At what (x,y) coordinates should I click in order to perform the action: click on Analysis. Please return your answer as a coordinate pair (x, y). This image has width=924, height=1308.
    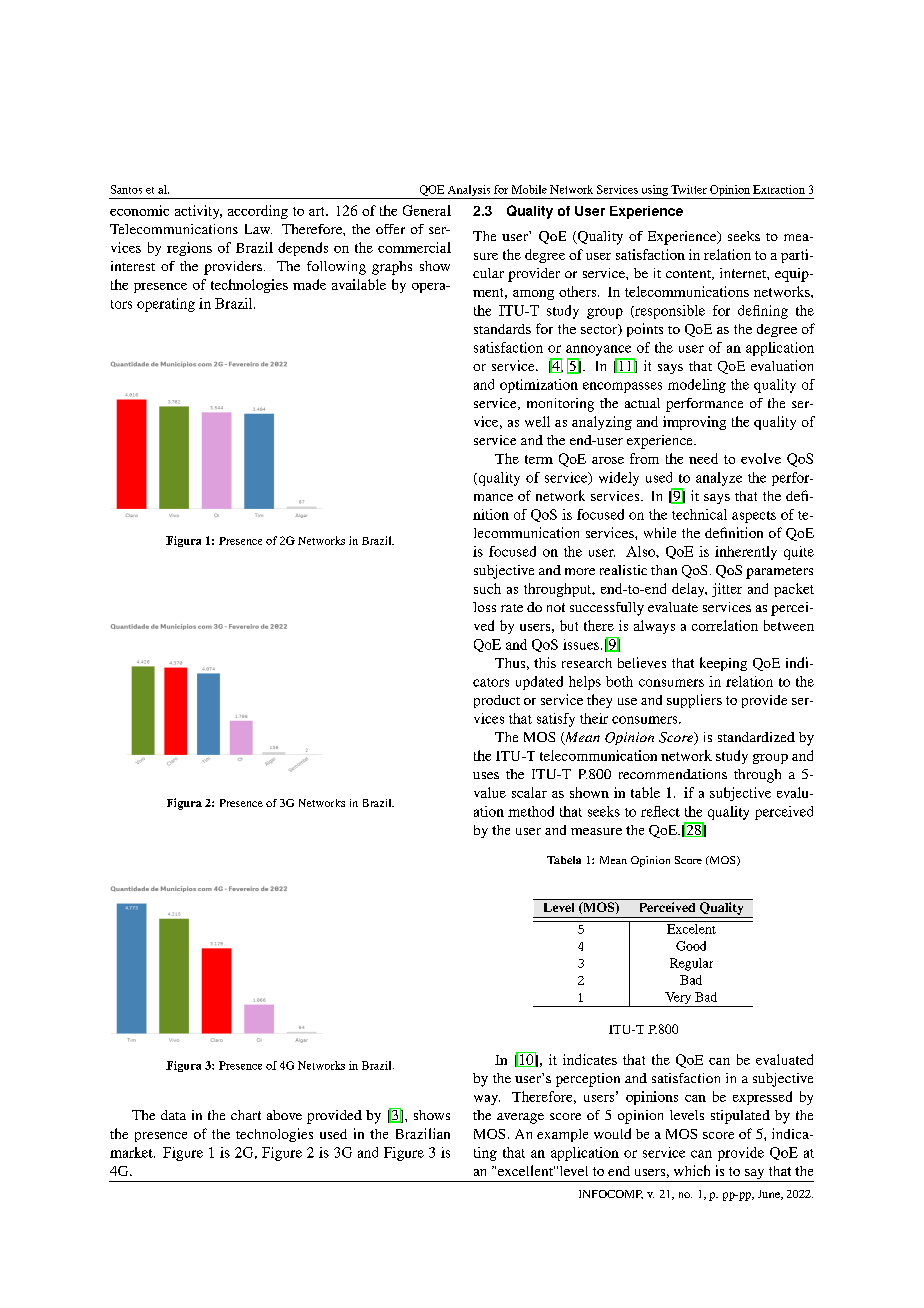
    Looking at the image, I should click on (469, 192).
